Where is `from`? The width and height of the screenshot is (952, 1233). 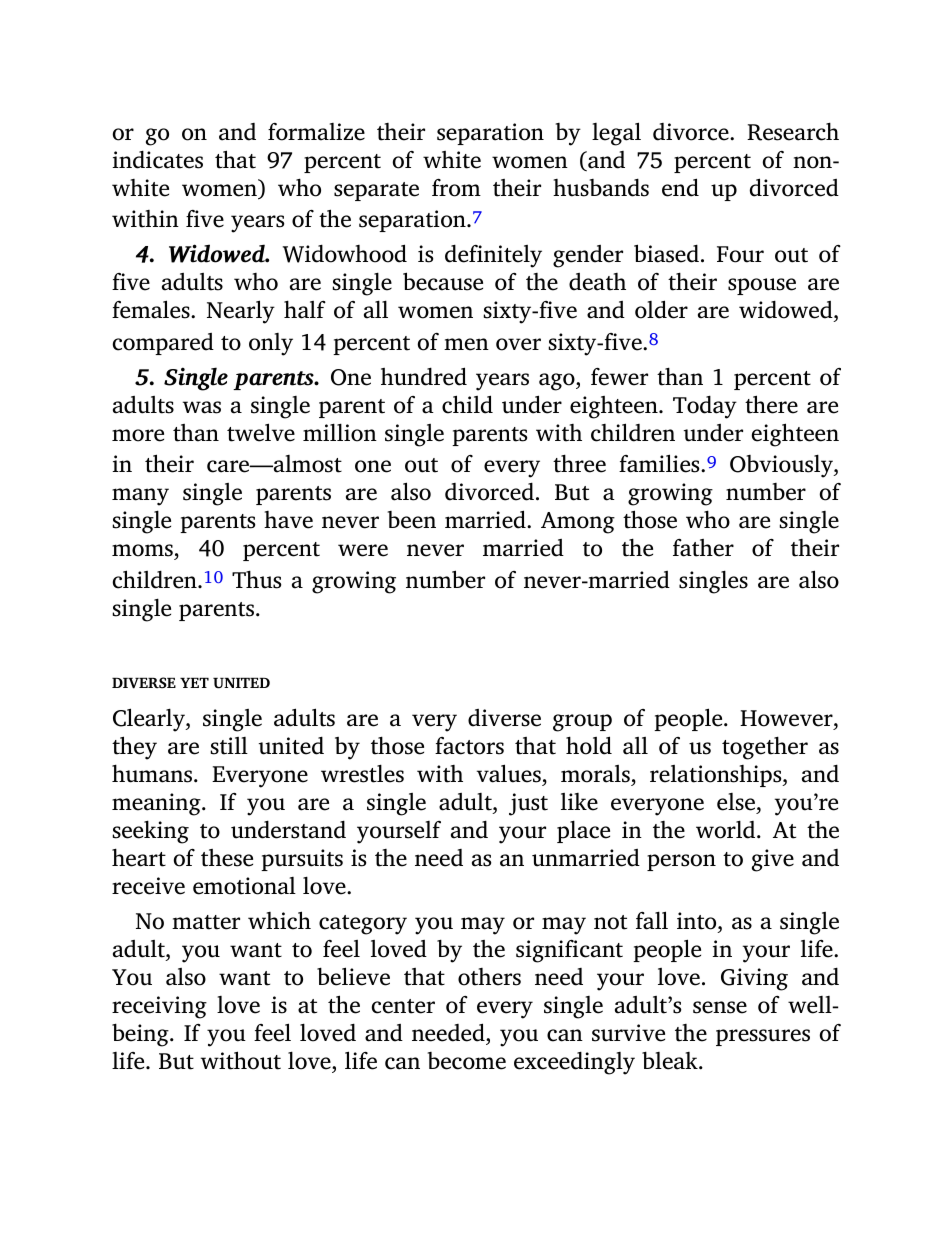 from is located at coordinates (456, 188).
